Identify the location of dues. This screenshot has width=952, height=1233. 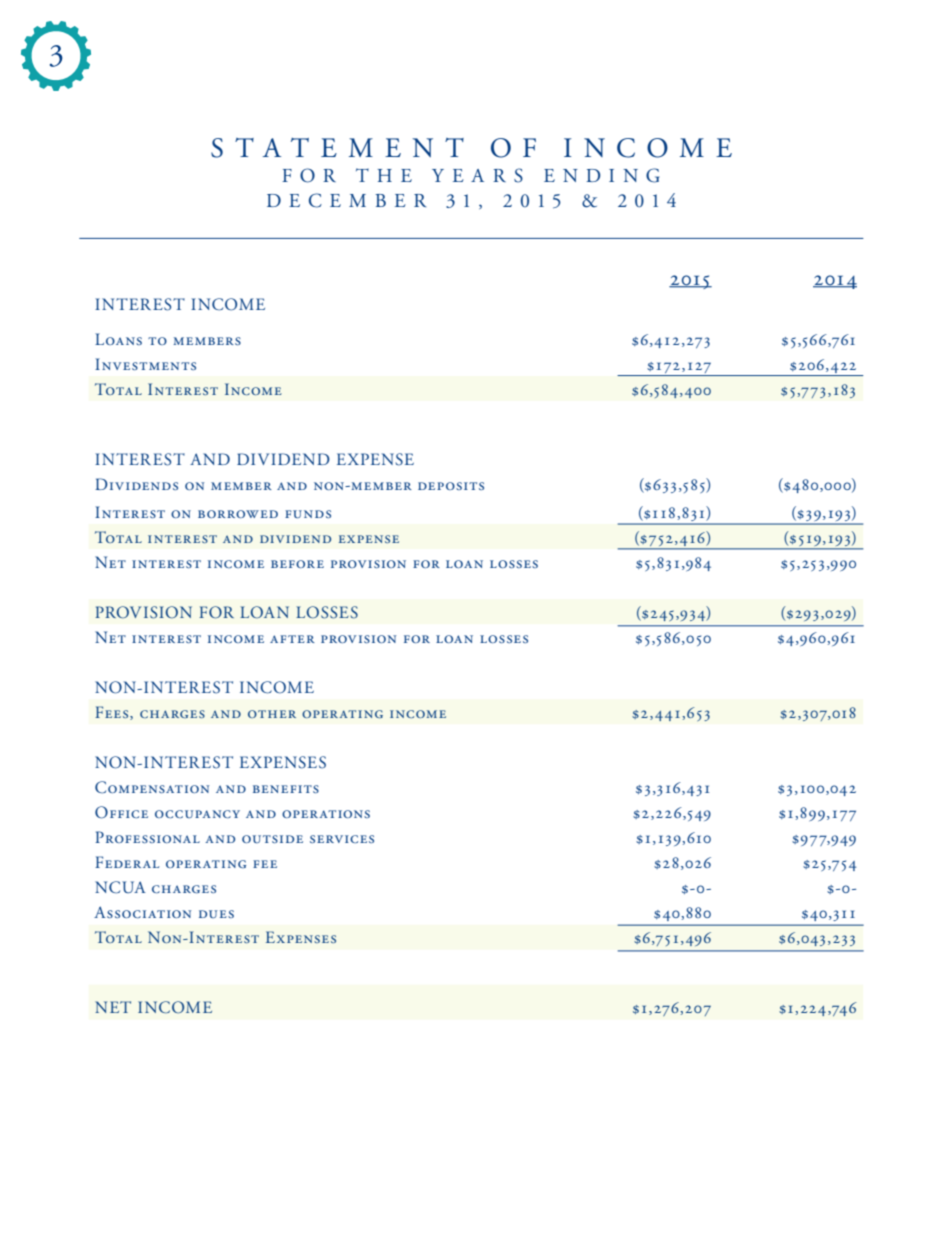
(216, 914).
